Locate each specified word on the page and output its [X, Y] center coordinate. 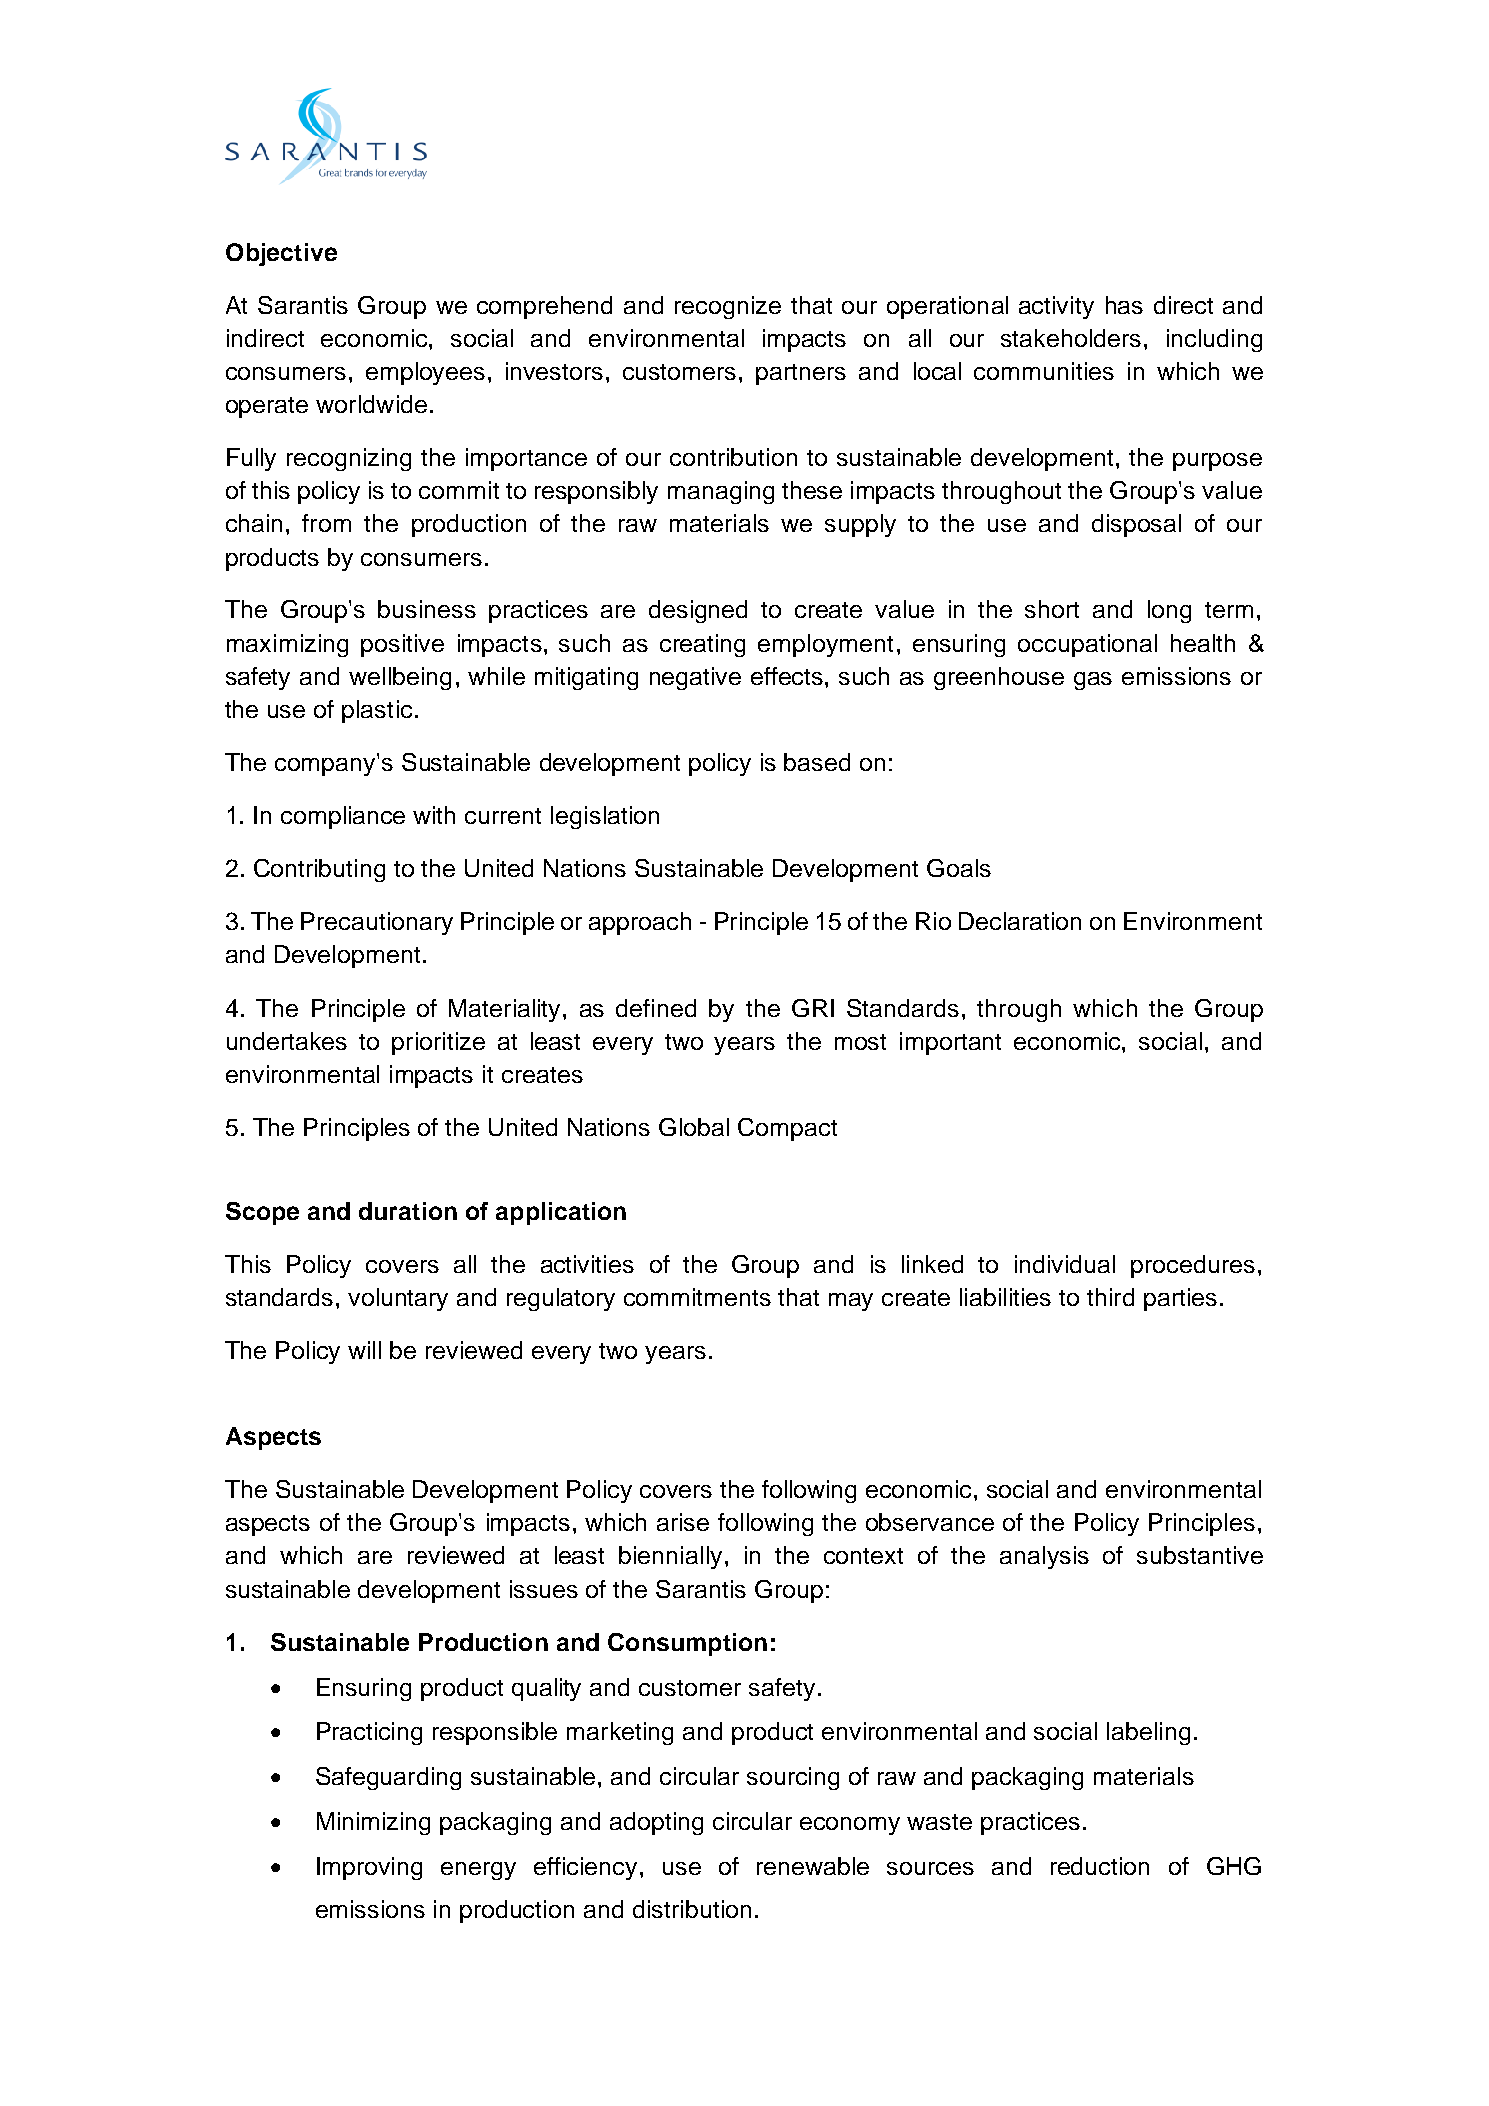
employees [425, 373]
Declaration [1020, 921]
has [1124, 305]
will [364, 1350]
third [1110, 1297]
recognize [728, 307]
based [817, 762]
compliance [343, 817]
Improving [369, 1868]
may [851, 1302]
